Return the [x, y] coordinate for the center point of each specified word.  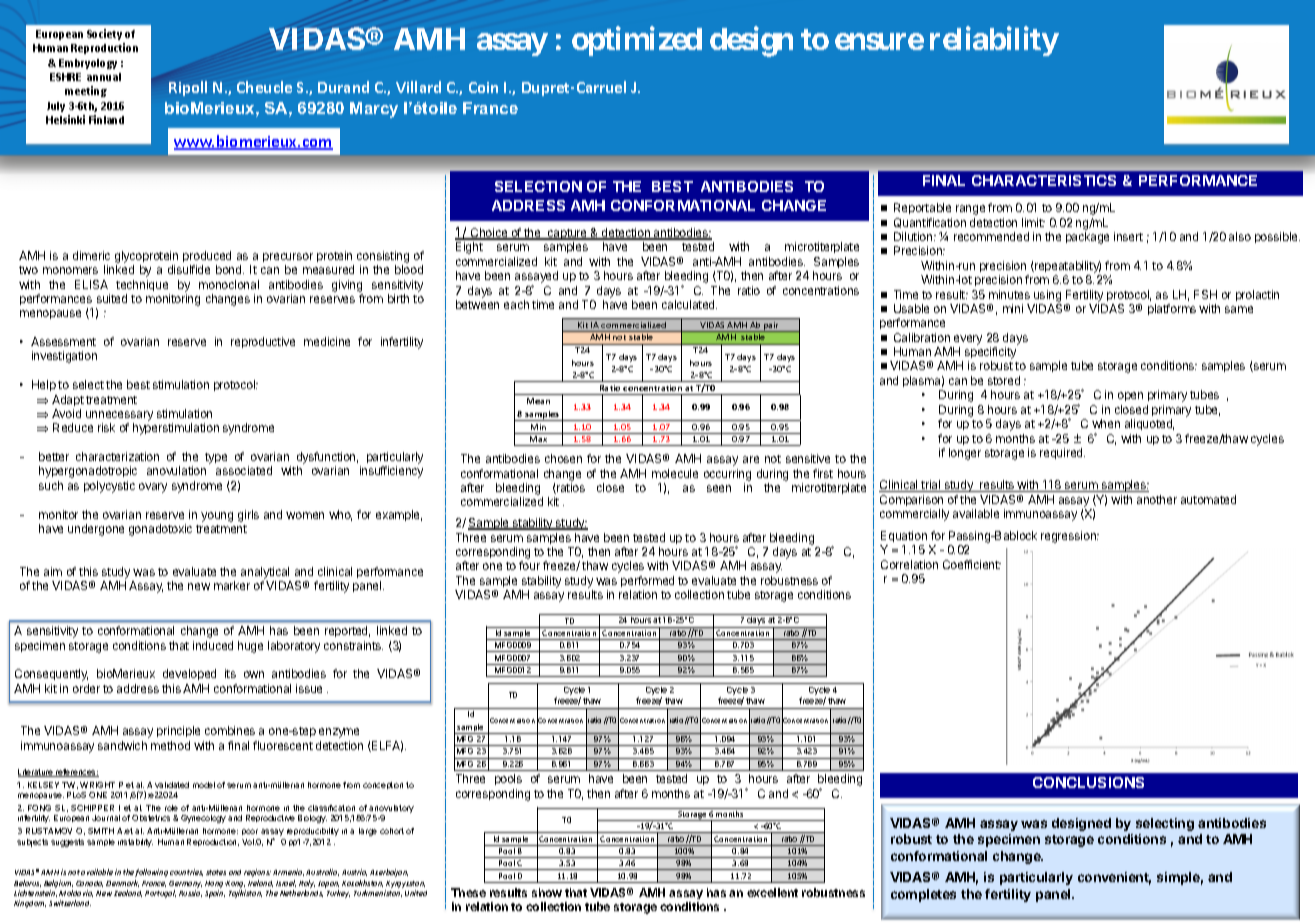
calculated [689, 304]
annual [104, 77]
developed [189, 674]
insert [1128, 236]
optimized [637, 41]
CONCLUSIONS [1088, 782]
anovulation [176, 470]
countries [186, 872]
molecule [675, 473]
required [1062, 453]
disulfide [189, 269]
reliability [994, 41]
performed [647, 581]
